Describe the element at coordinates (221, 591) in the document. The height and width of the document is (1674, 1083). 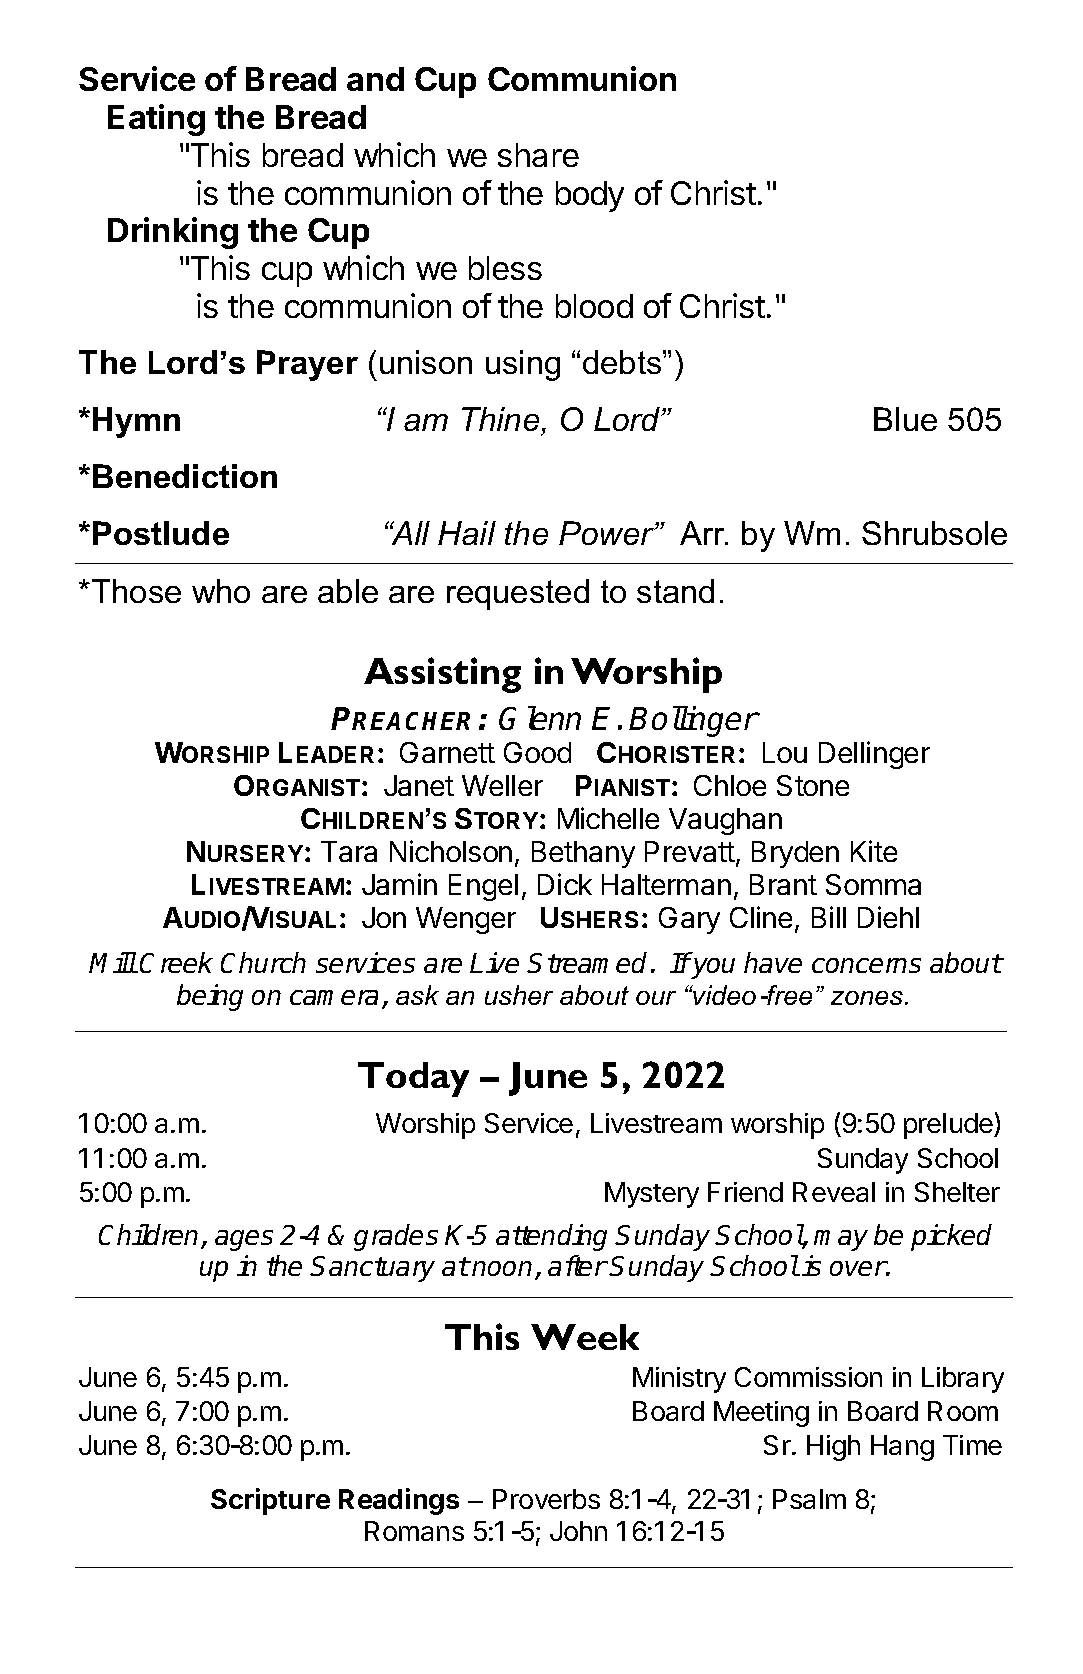
I see `who` at that location.
